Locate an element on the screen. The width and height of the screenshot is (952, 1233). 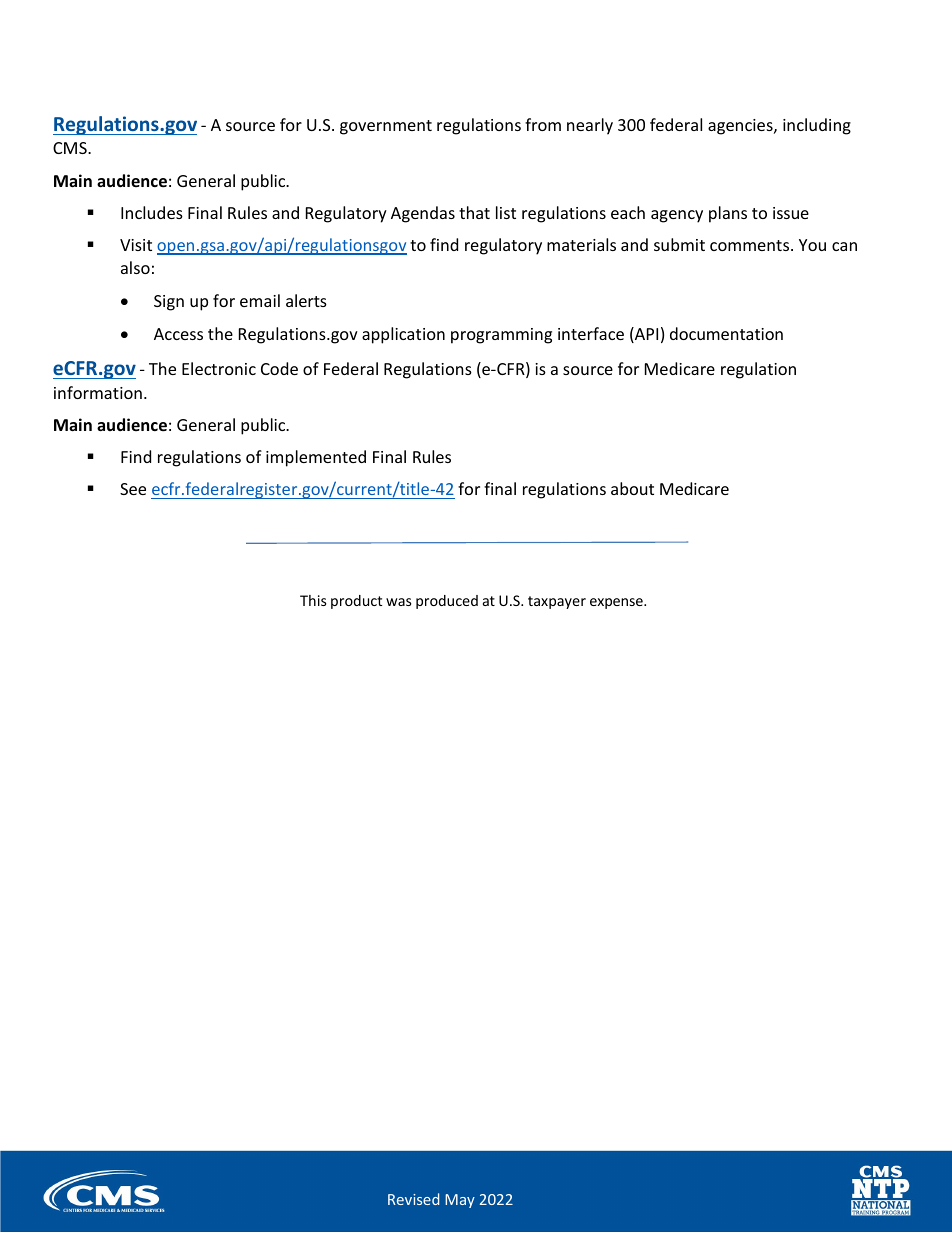
Revised is located at coordinates (413, 1199).
